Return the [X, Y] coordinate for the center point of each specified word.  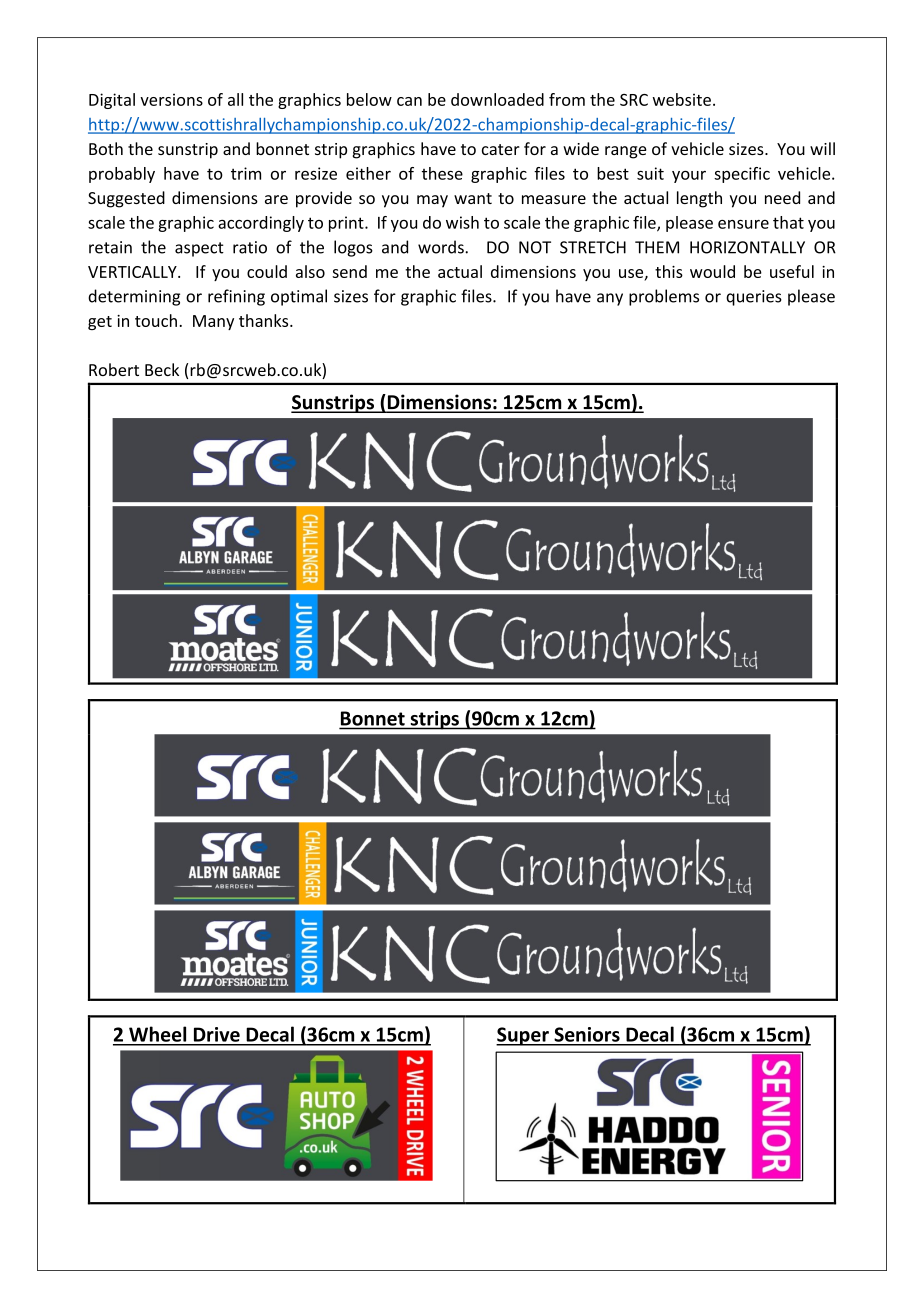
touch [156, 320]
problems [664, 297]
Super [523, 1036]
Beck [162, 369]
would [712, 271]
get [100, 323]
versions [171, 99]
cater [501, 149]
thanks [265, 320]
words [442, 247]
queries [754, 298]
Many [213, 322]
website [682, 99]
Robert [114, 369]
